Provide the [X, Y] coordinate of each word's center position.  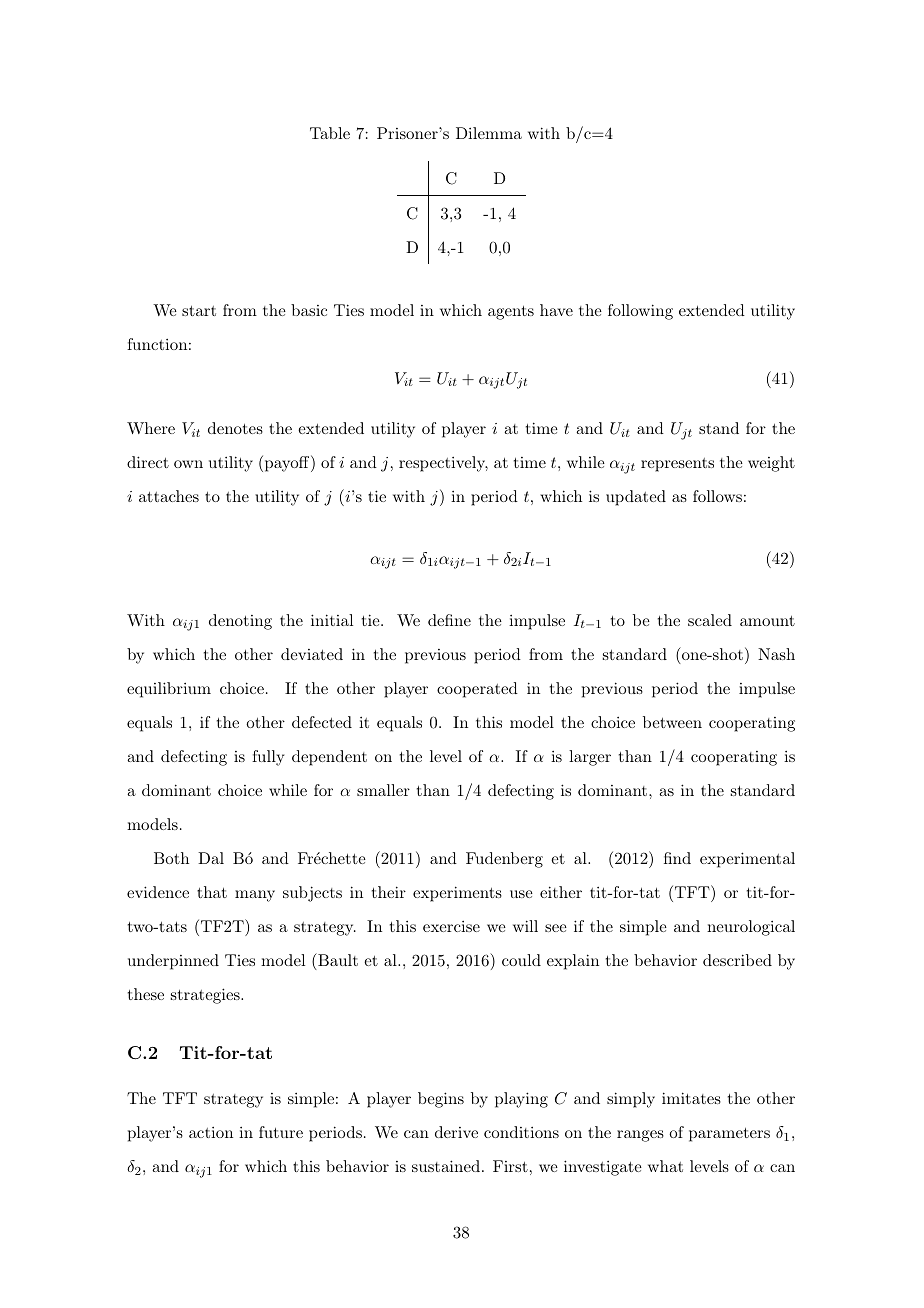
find [677, 858]
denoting [240, 622]
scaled [710, 620]
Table [330, 133]
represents [677, 465]
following [640, 312]
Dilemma [489, 133]
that [212, 892]
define [449, 620]
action [211, 1132]
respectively [443, 464]
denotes [235, 428]
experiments [457, 894]
